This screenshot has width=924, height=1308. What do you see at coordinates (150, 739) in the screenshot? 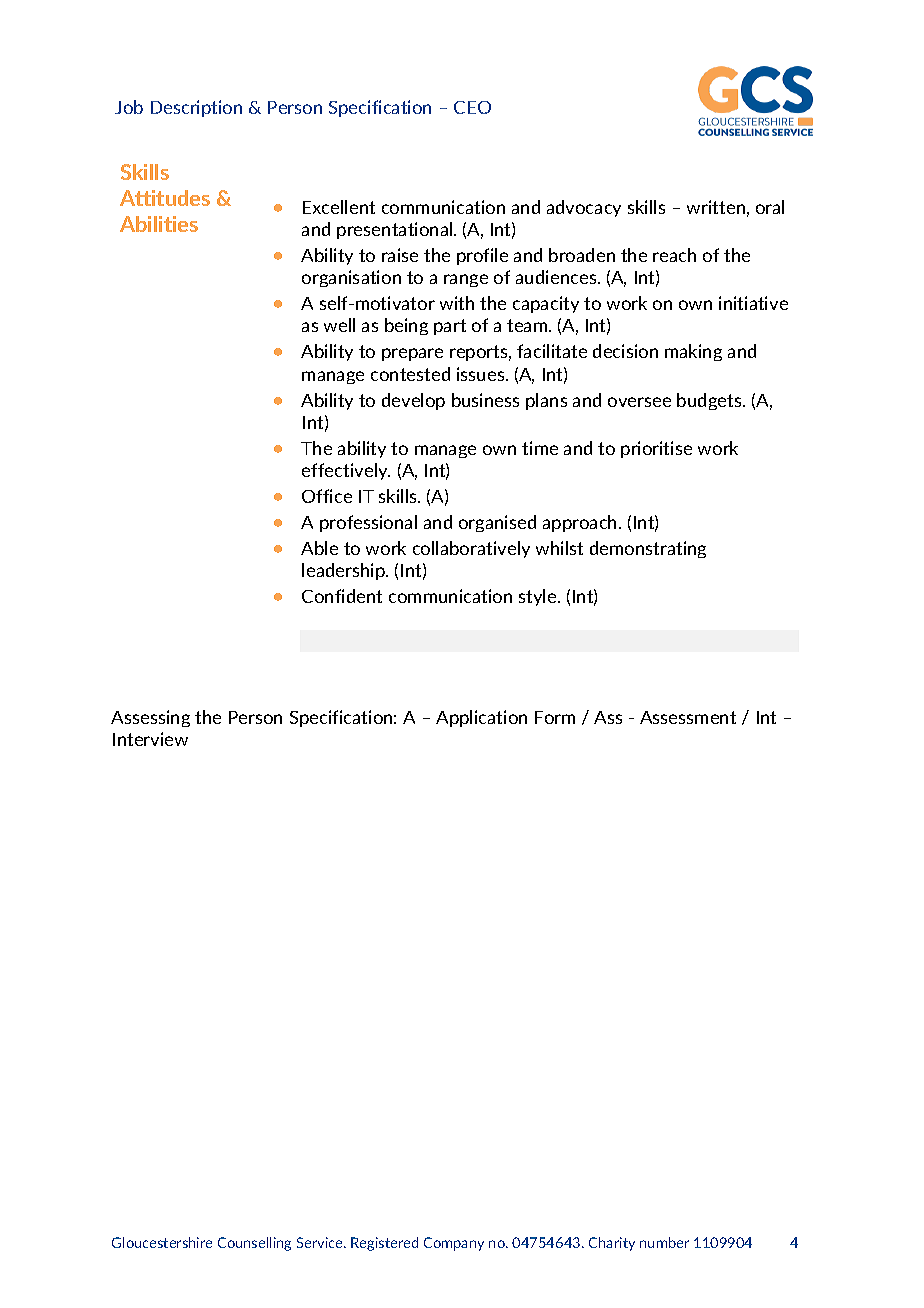
I see `Interview` at bounding box center [150, 739].
